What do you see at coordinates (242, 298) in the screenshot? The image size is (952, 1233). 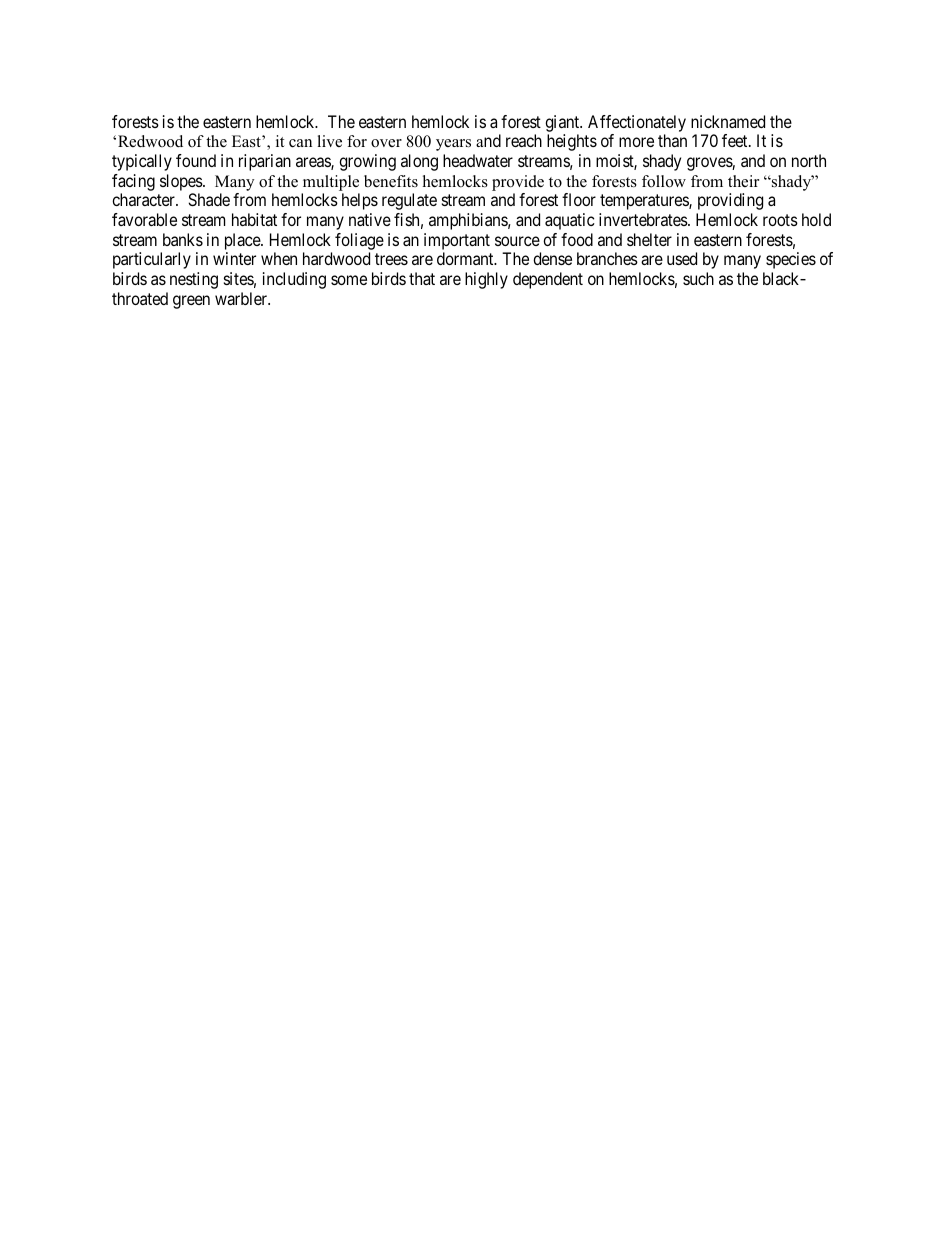 I see `warbler` at bounding box center [242, 298].
